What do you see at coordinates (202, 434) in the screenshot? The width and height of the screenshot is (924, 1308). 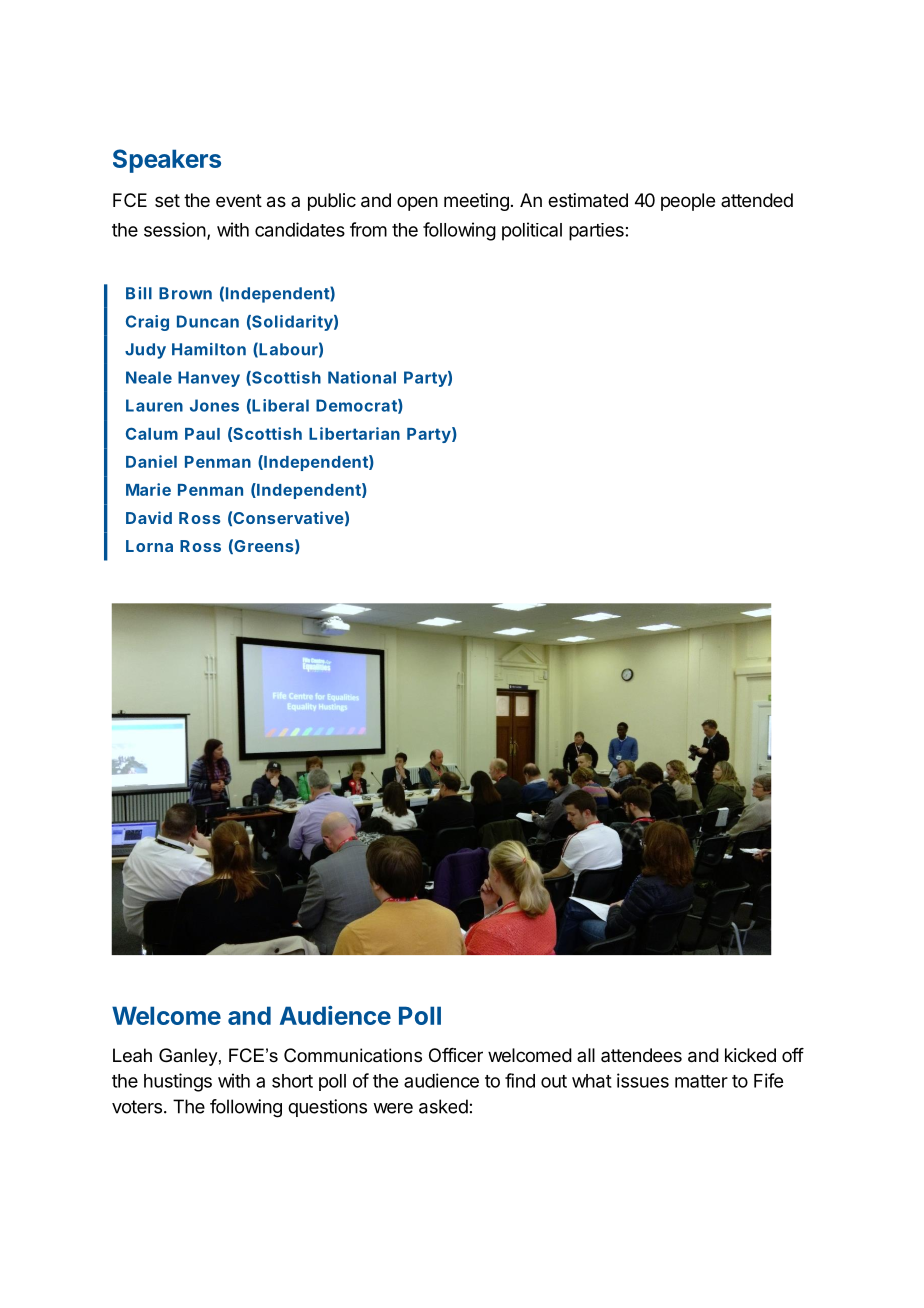 I see `Paul` at bounding box center [202, 434].
